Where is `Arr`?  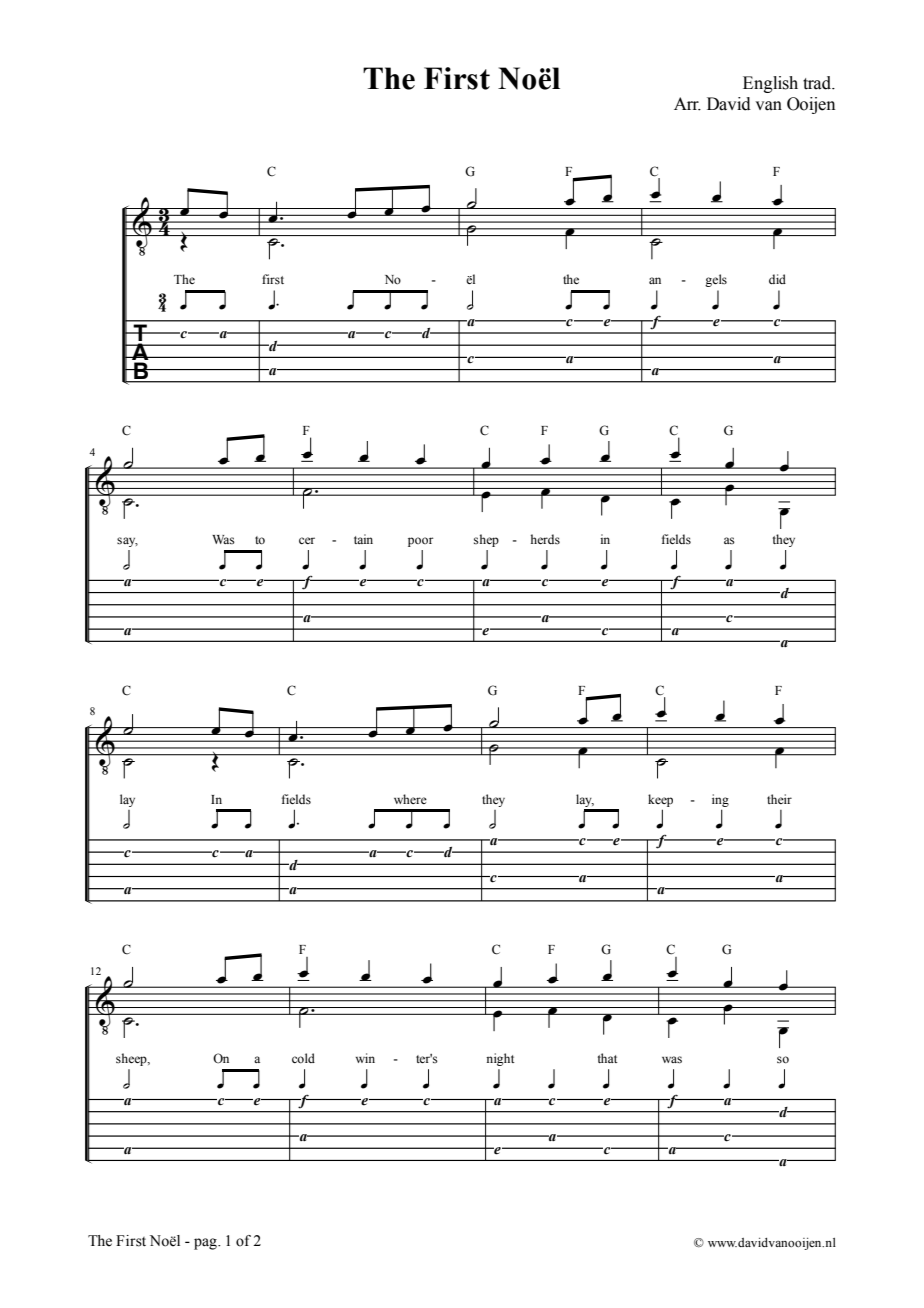
Arr is located at coordinates (687, 104).
